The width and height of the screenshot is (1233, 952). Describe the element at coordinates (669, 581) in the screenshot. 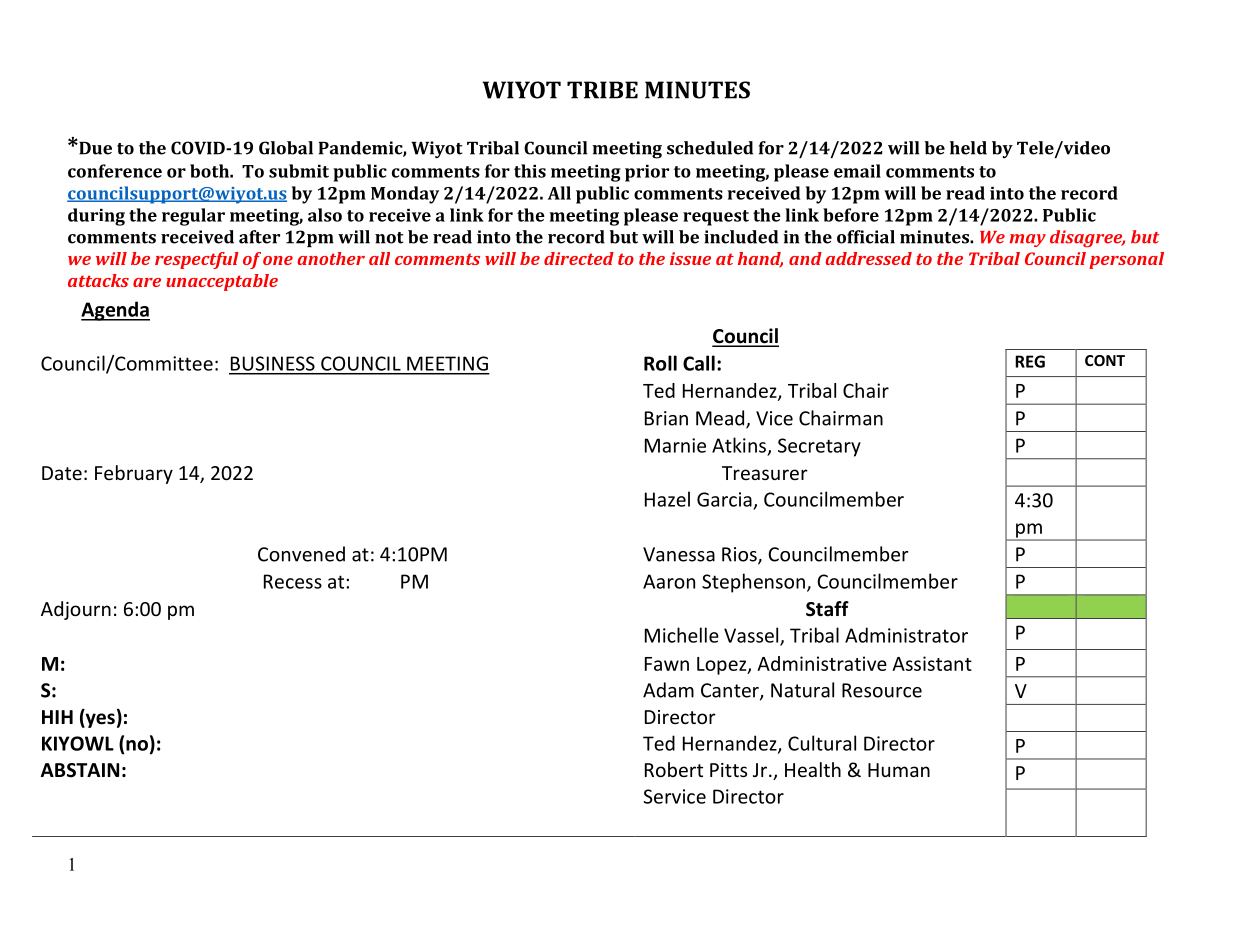

I see `Aaron` at that location.
